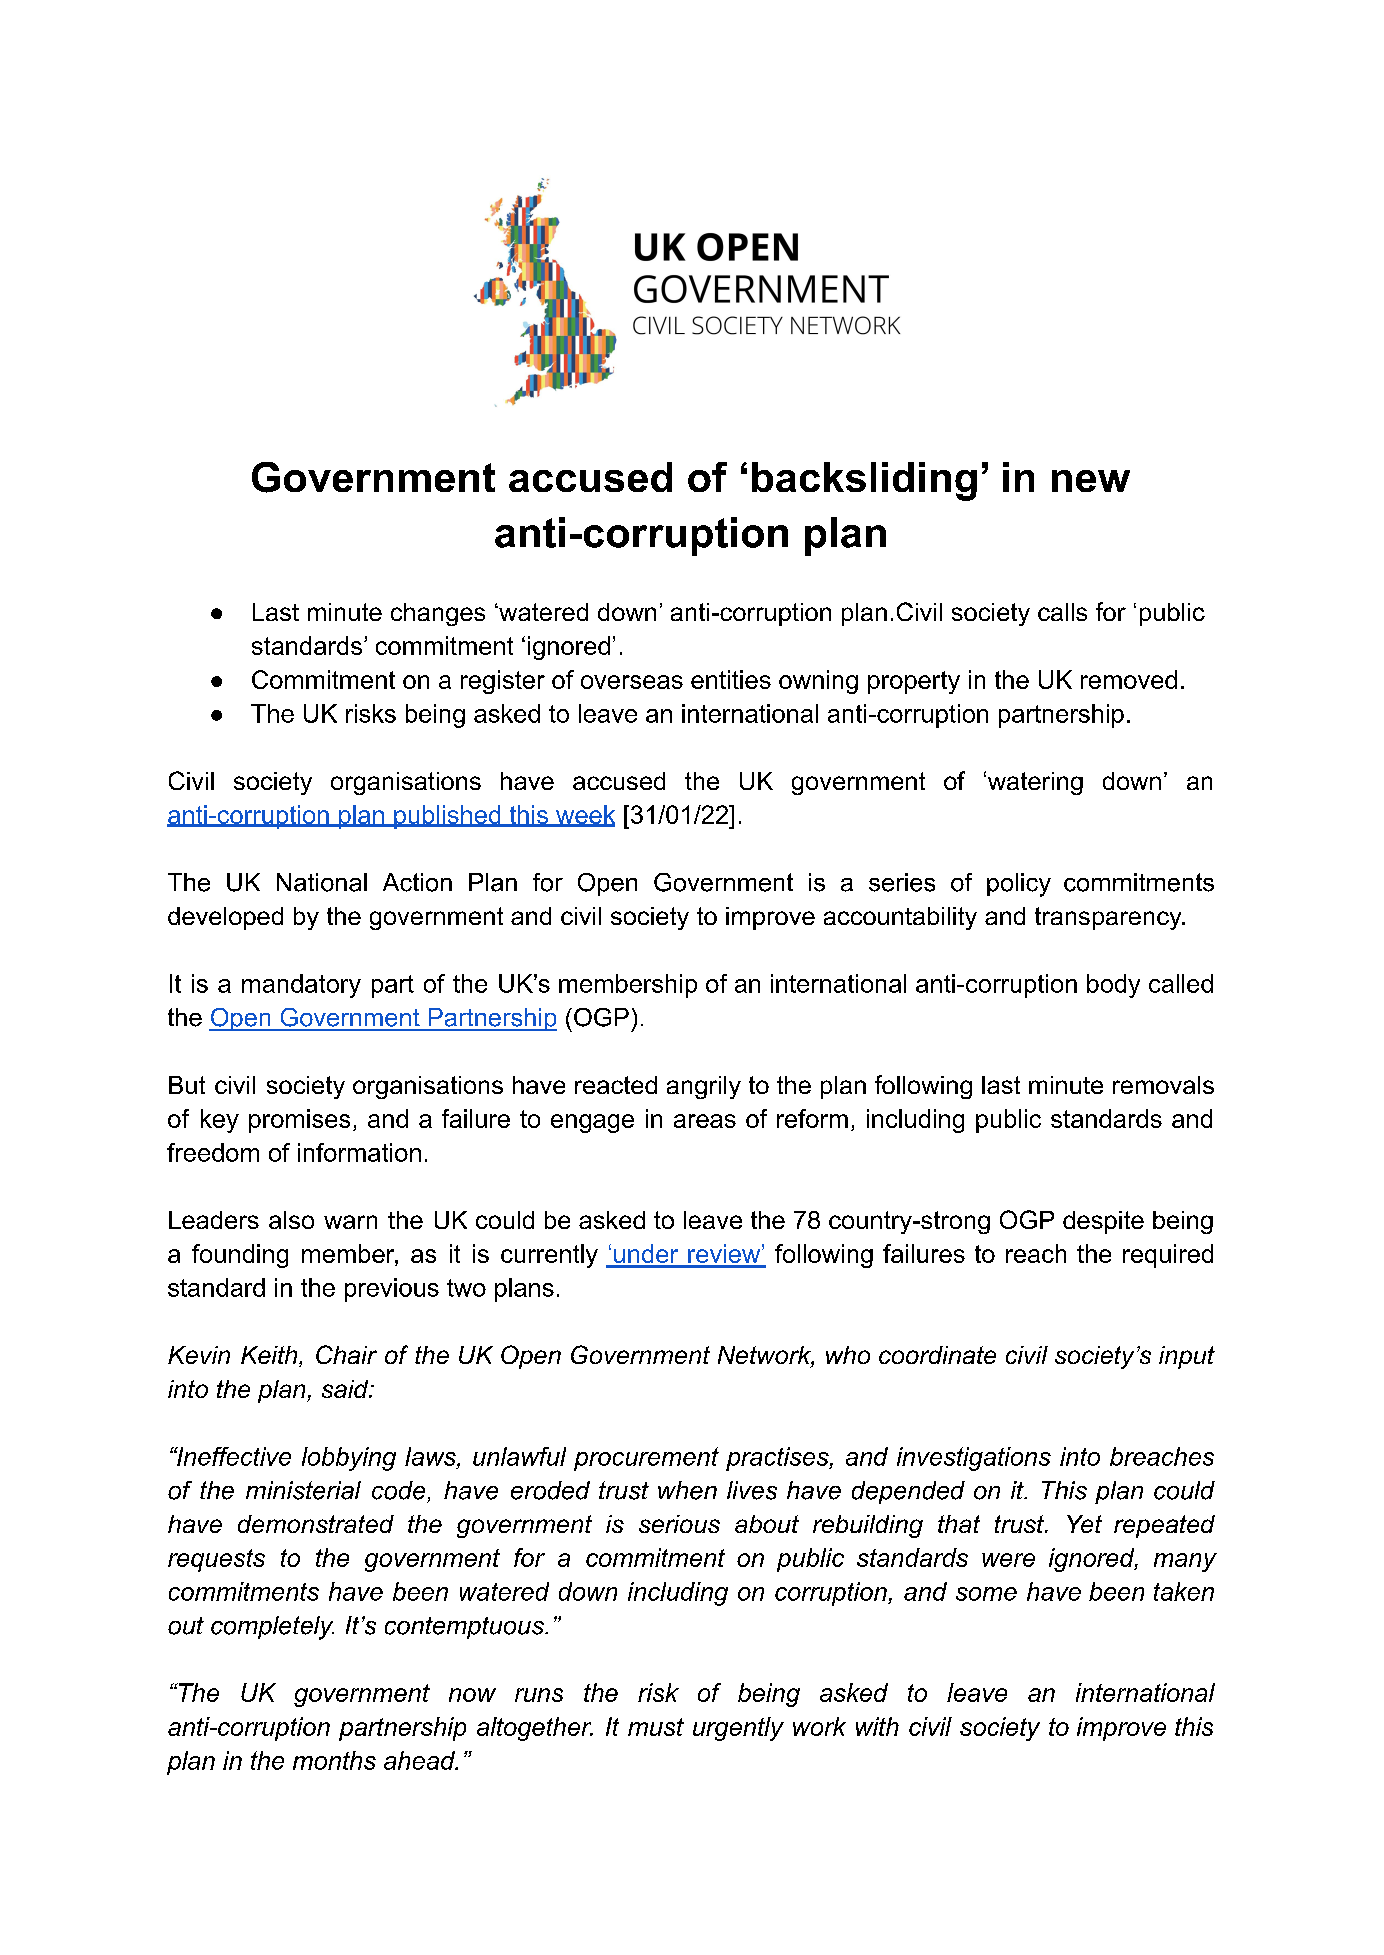 The width and height of the screenshot is (1384, 1955). Describe the element at coordinates (1109, 918) in the screenshot. I see `transparency` at that location.
